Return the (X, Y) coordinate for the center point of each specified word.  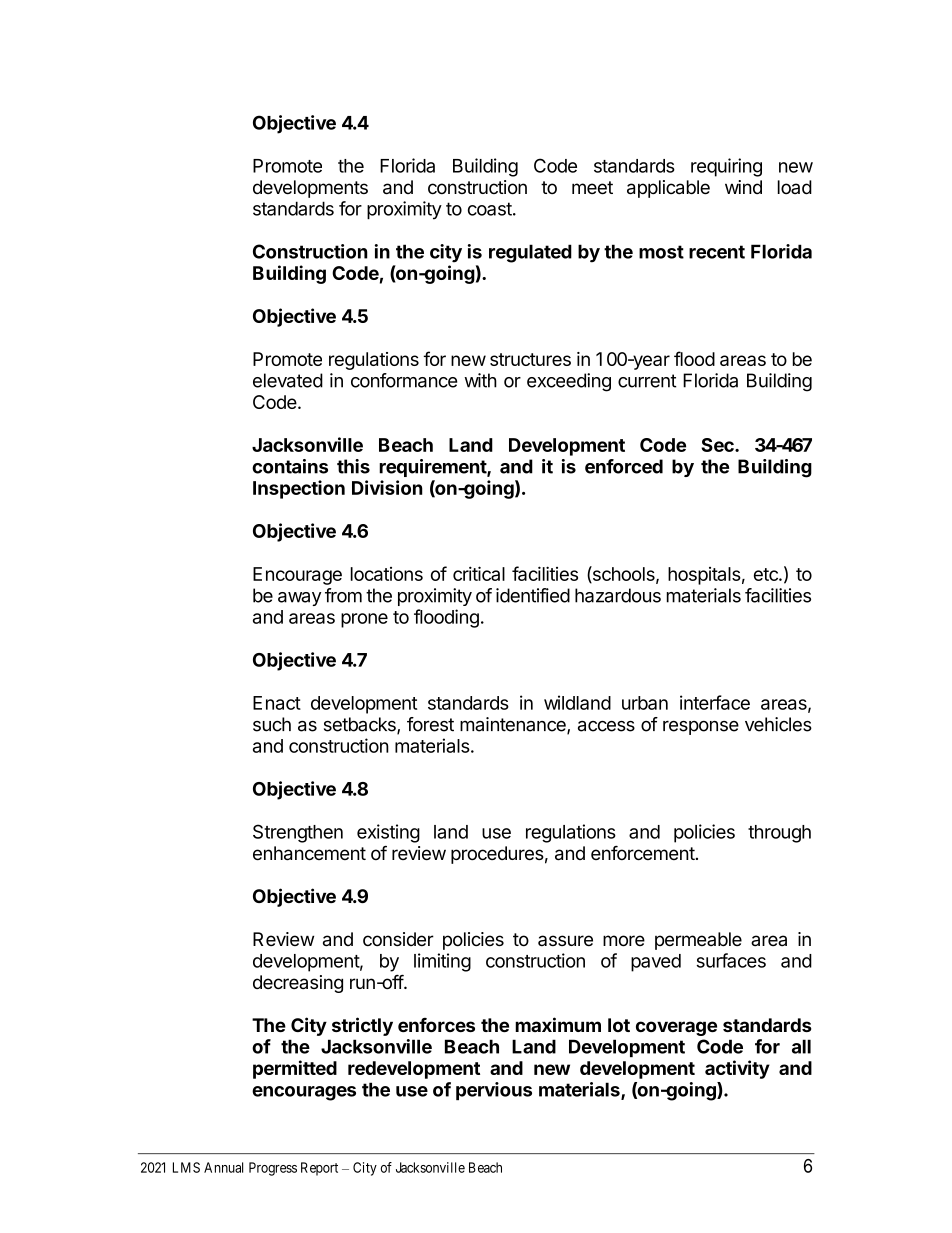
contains (290, 466)
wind (743, 187)
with (480, 380)
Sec (718, 445)
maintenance (514, 725)
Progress (273, 1169)
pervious (494, 1091)
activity (737, 1069)
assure (565, 940)
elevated (288, 380)
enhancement (309, 853)
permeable (698, 941)
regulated (530, 253)
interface (715, 702)
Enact (277, 703)
